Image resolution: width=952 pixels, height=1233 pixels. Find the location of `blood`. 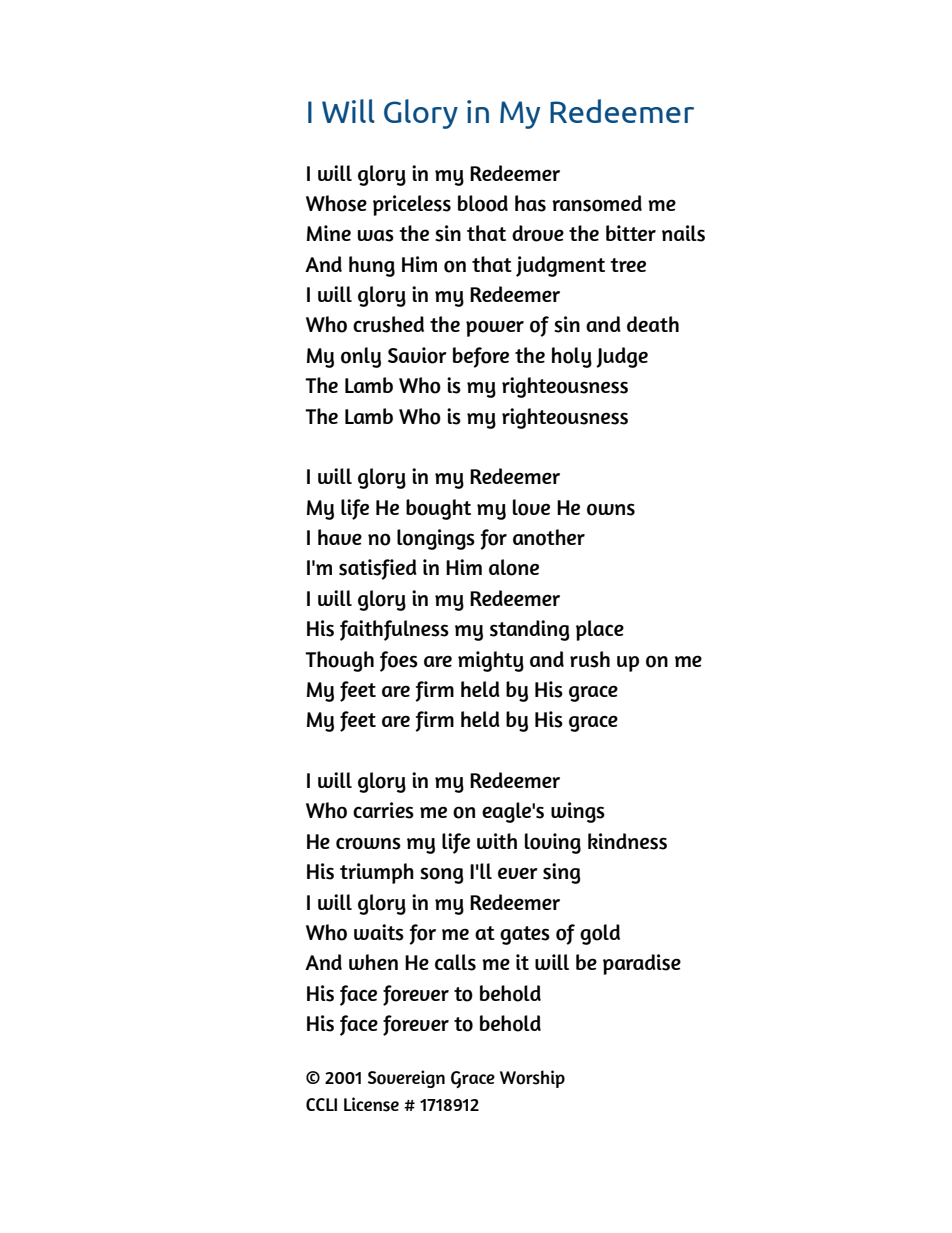

blood is located at coordinates (483, 203).
